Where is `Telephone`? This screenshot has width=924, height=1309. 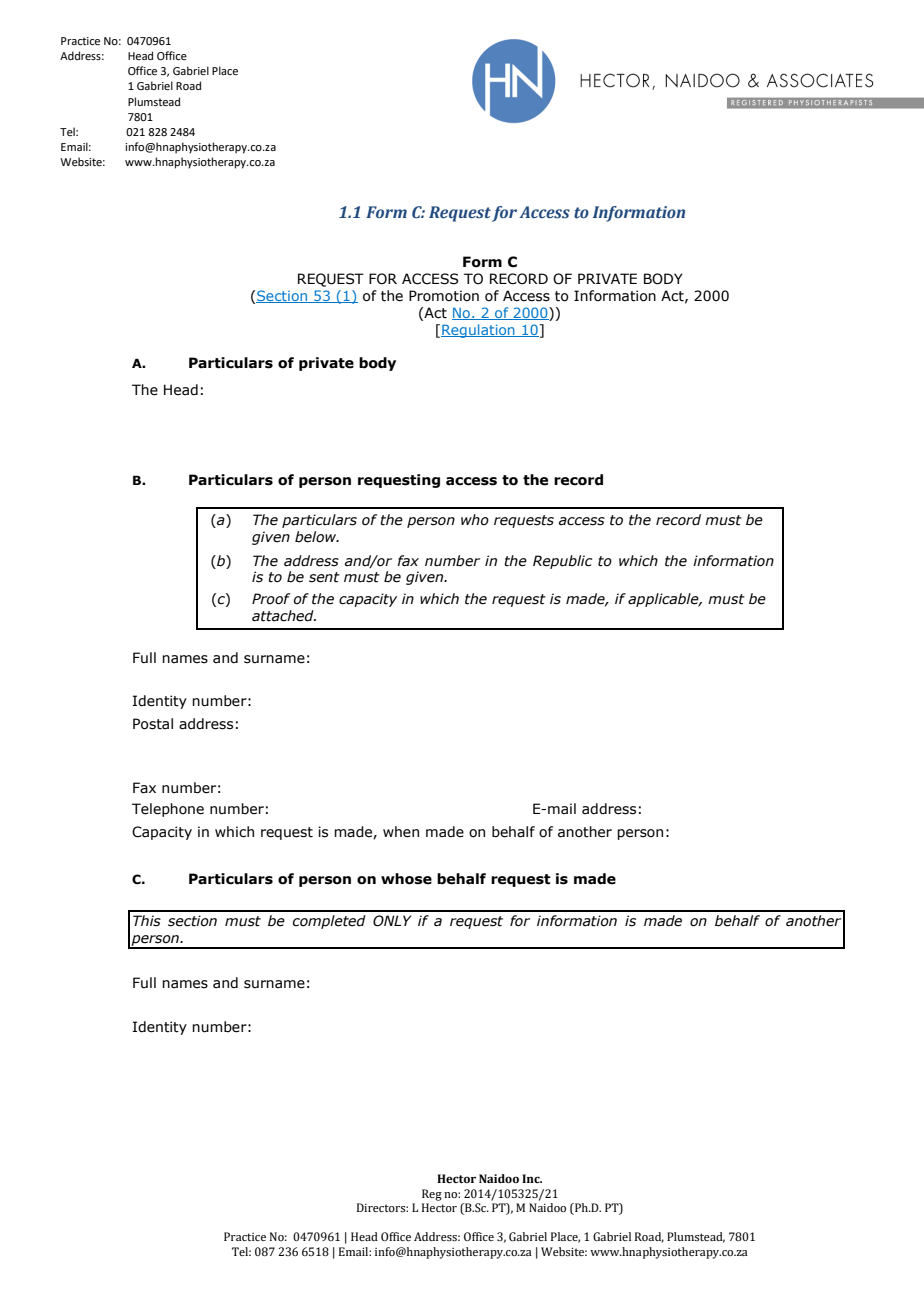
Telephone is located at coordinates (168, 810).
